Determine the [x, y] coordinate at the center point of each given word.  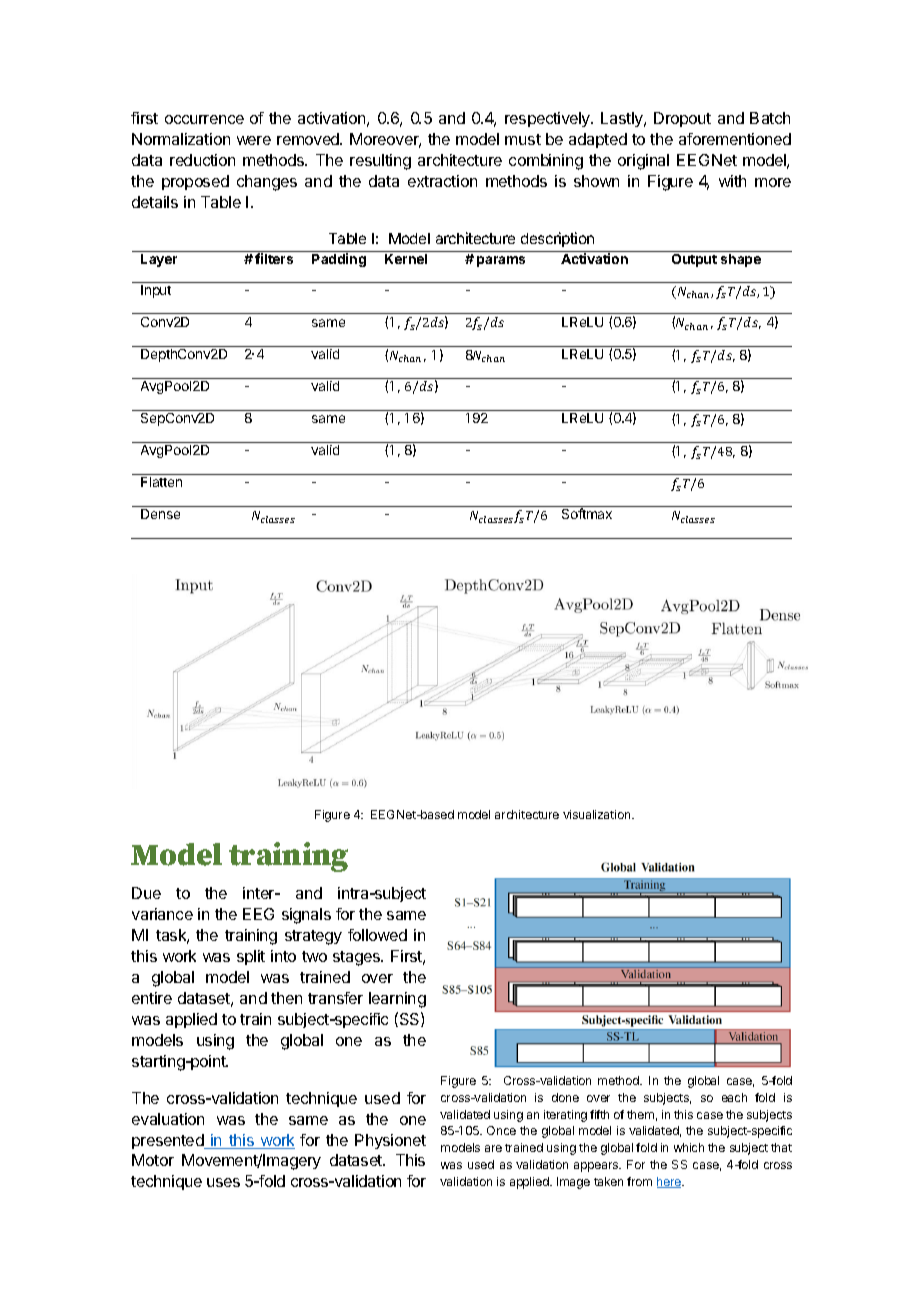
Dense [160, 514]
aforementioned [735, 139]
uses [223, 1182]
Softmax [587, 513]
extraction [442, 181]
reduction [202, 160]
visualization [598, 814]
